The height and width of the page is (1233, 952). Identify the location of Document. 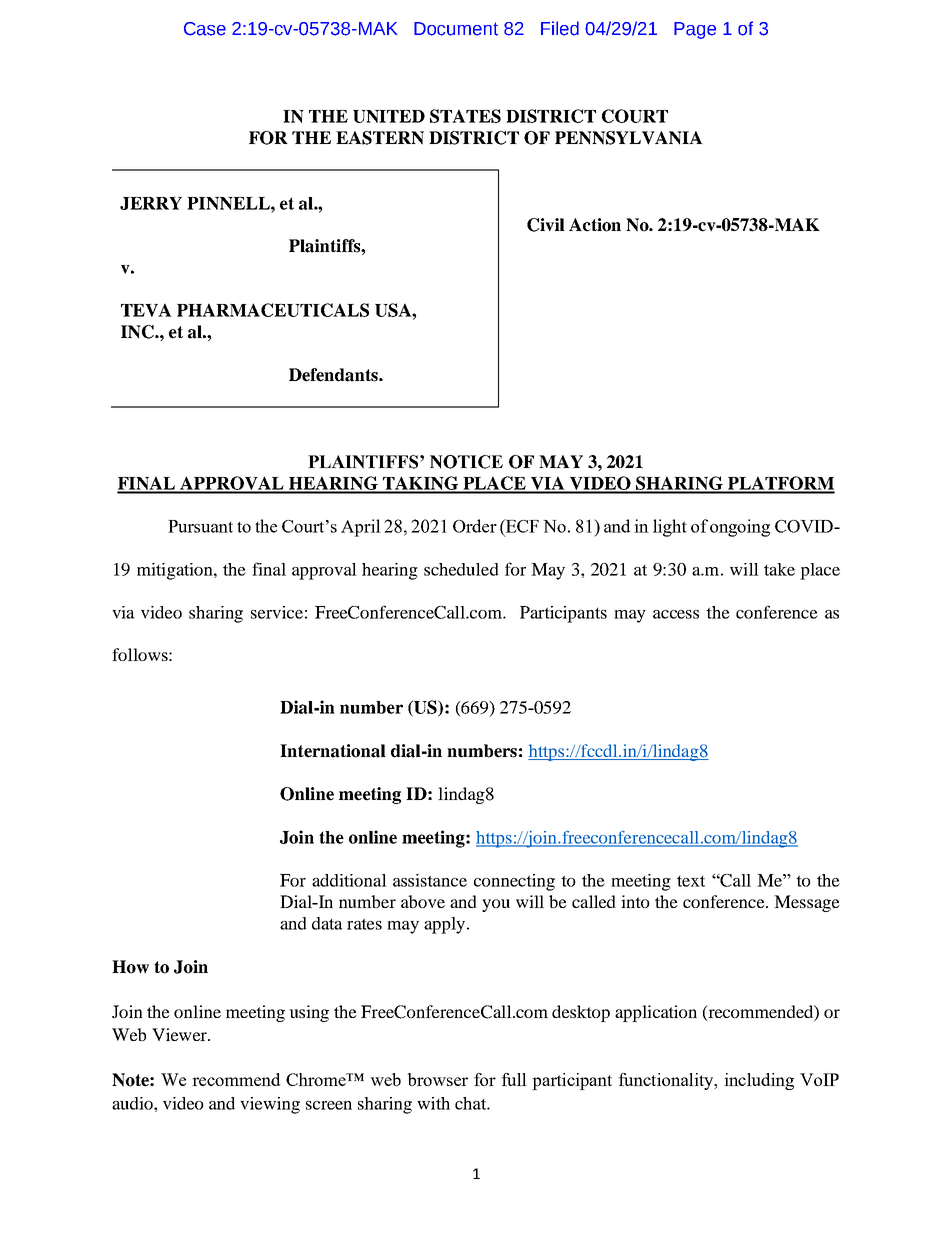
(456, 29).
